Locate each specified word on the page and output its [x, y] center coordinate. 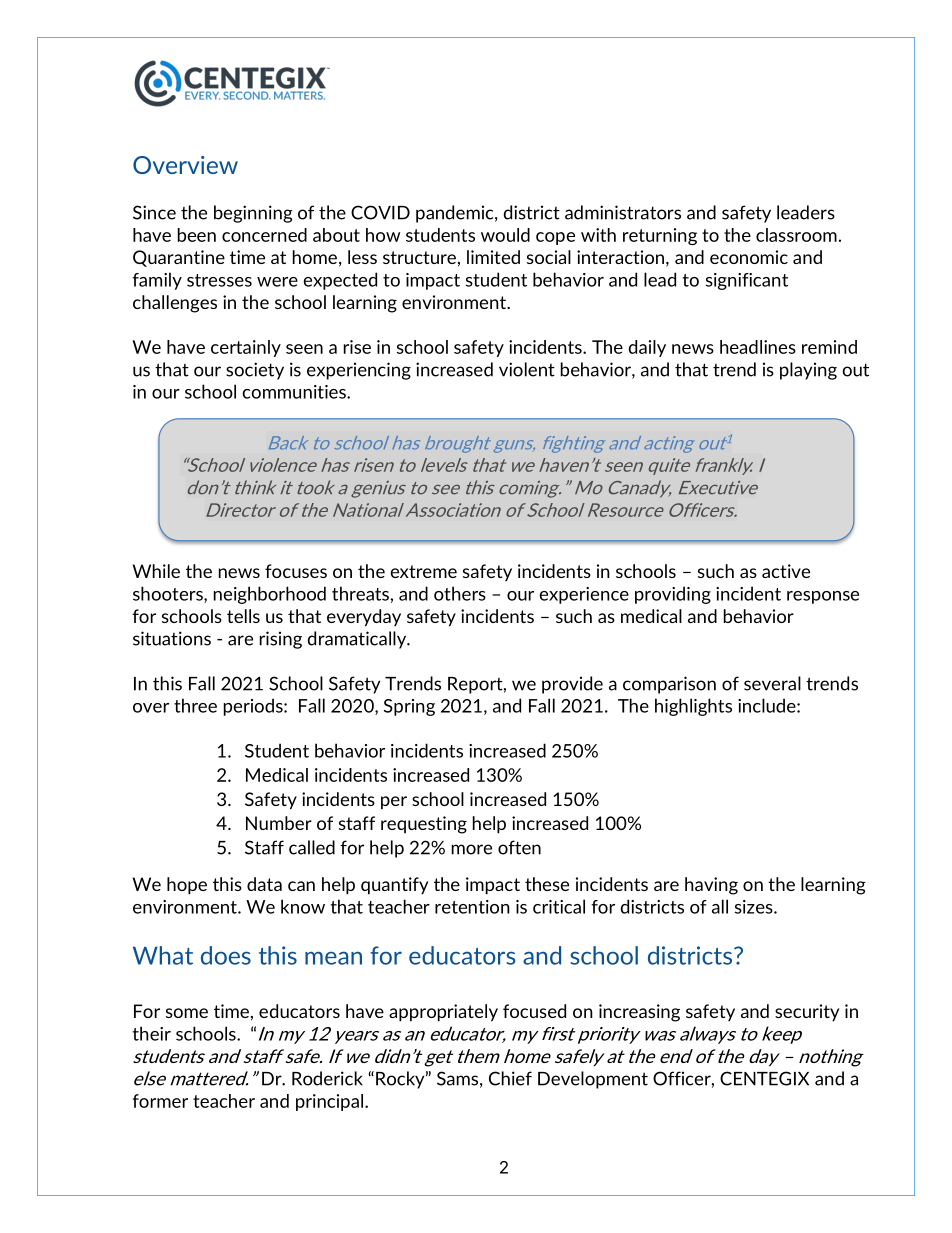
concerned [264, 235]
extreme [424, 571]
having [711, 886]
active [786, 571]
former [160, 1101]
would [505, 235]
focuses [296, 571]
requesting [424, 825]
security [807, 1012]
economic [749, 257]
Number [279, 823]
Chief [510, 1078]
